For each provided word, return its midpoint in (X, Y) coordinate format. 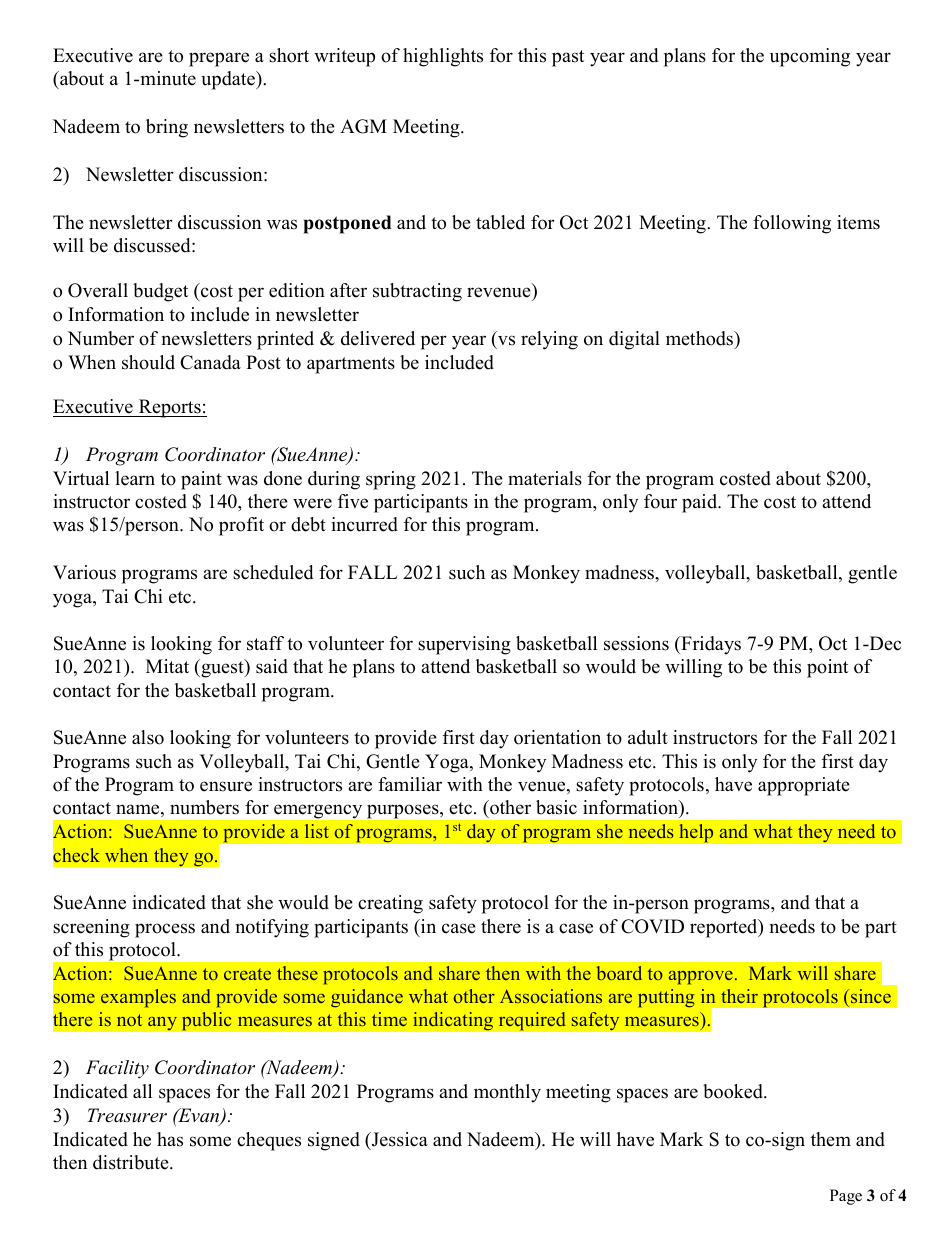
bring (167, 128)
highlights (443, 57)
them (831, 1139)
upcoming (810, 57)
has (170, 1139)
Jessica (399, 1139)
